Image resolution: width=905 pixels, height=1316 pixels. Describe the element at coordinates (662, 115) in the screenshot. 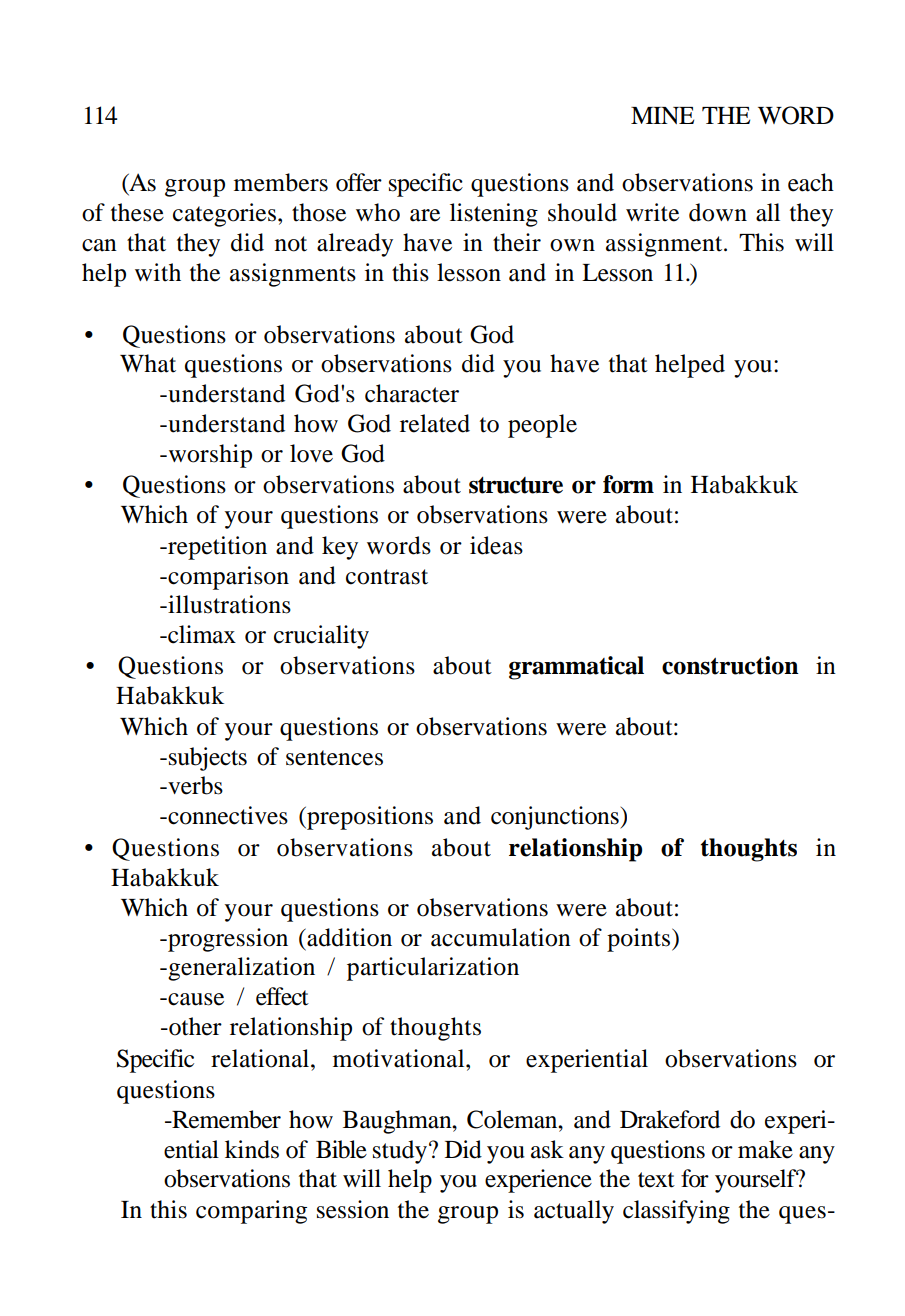

I see `MINE` at that location.
